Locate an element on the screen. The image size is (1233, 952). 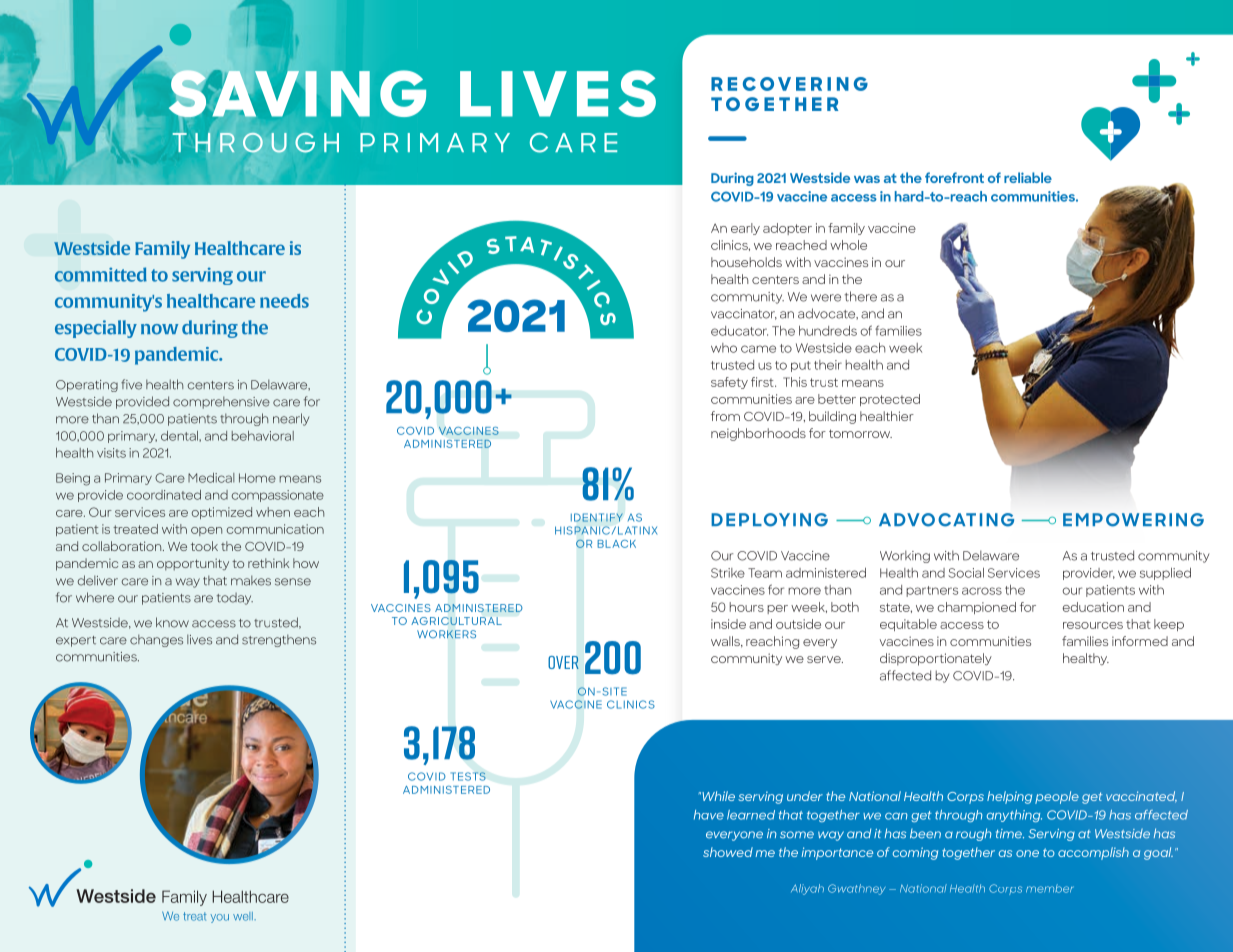
safety is located at coordinates (729, 383).
